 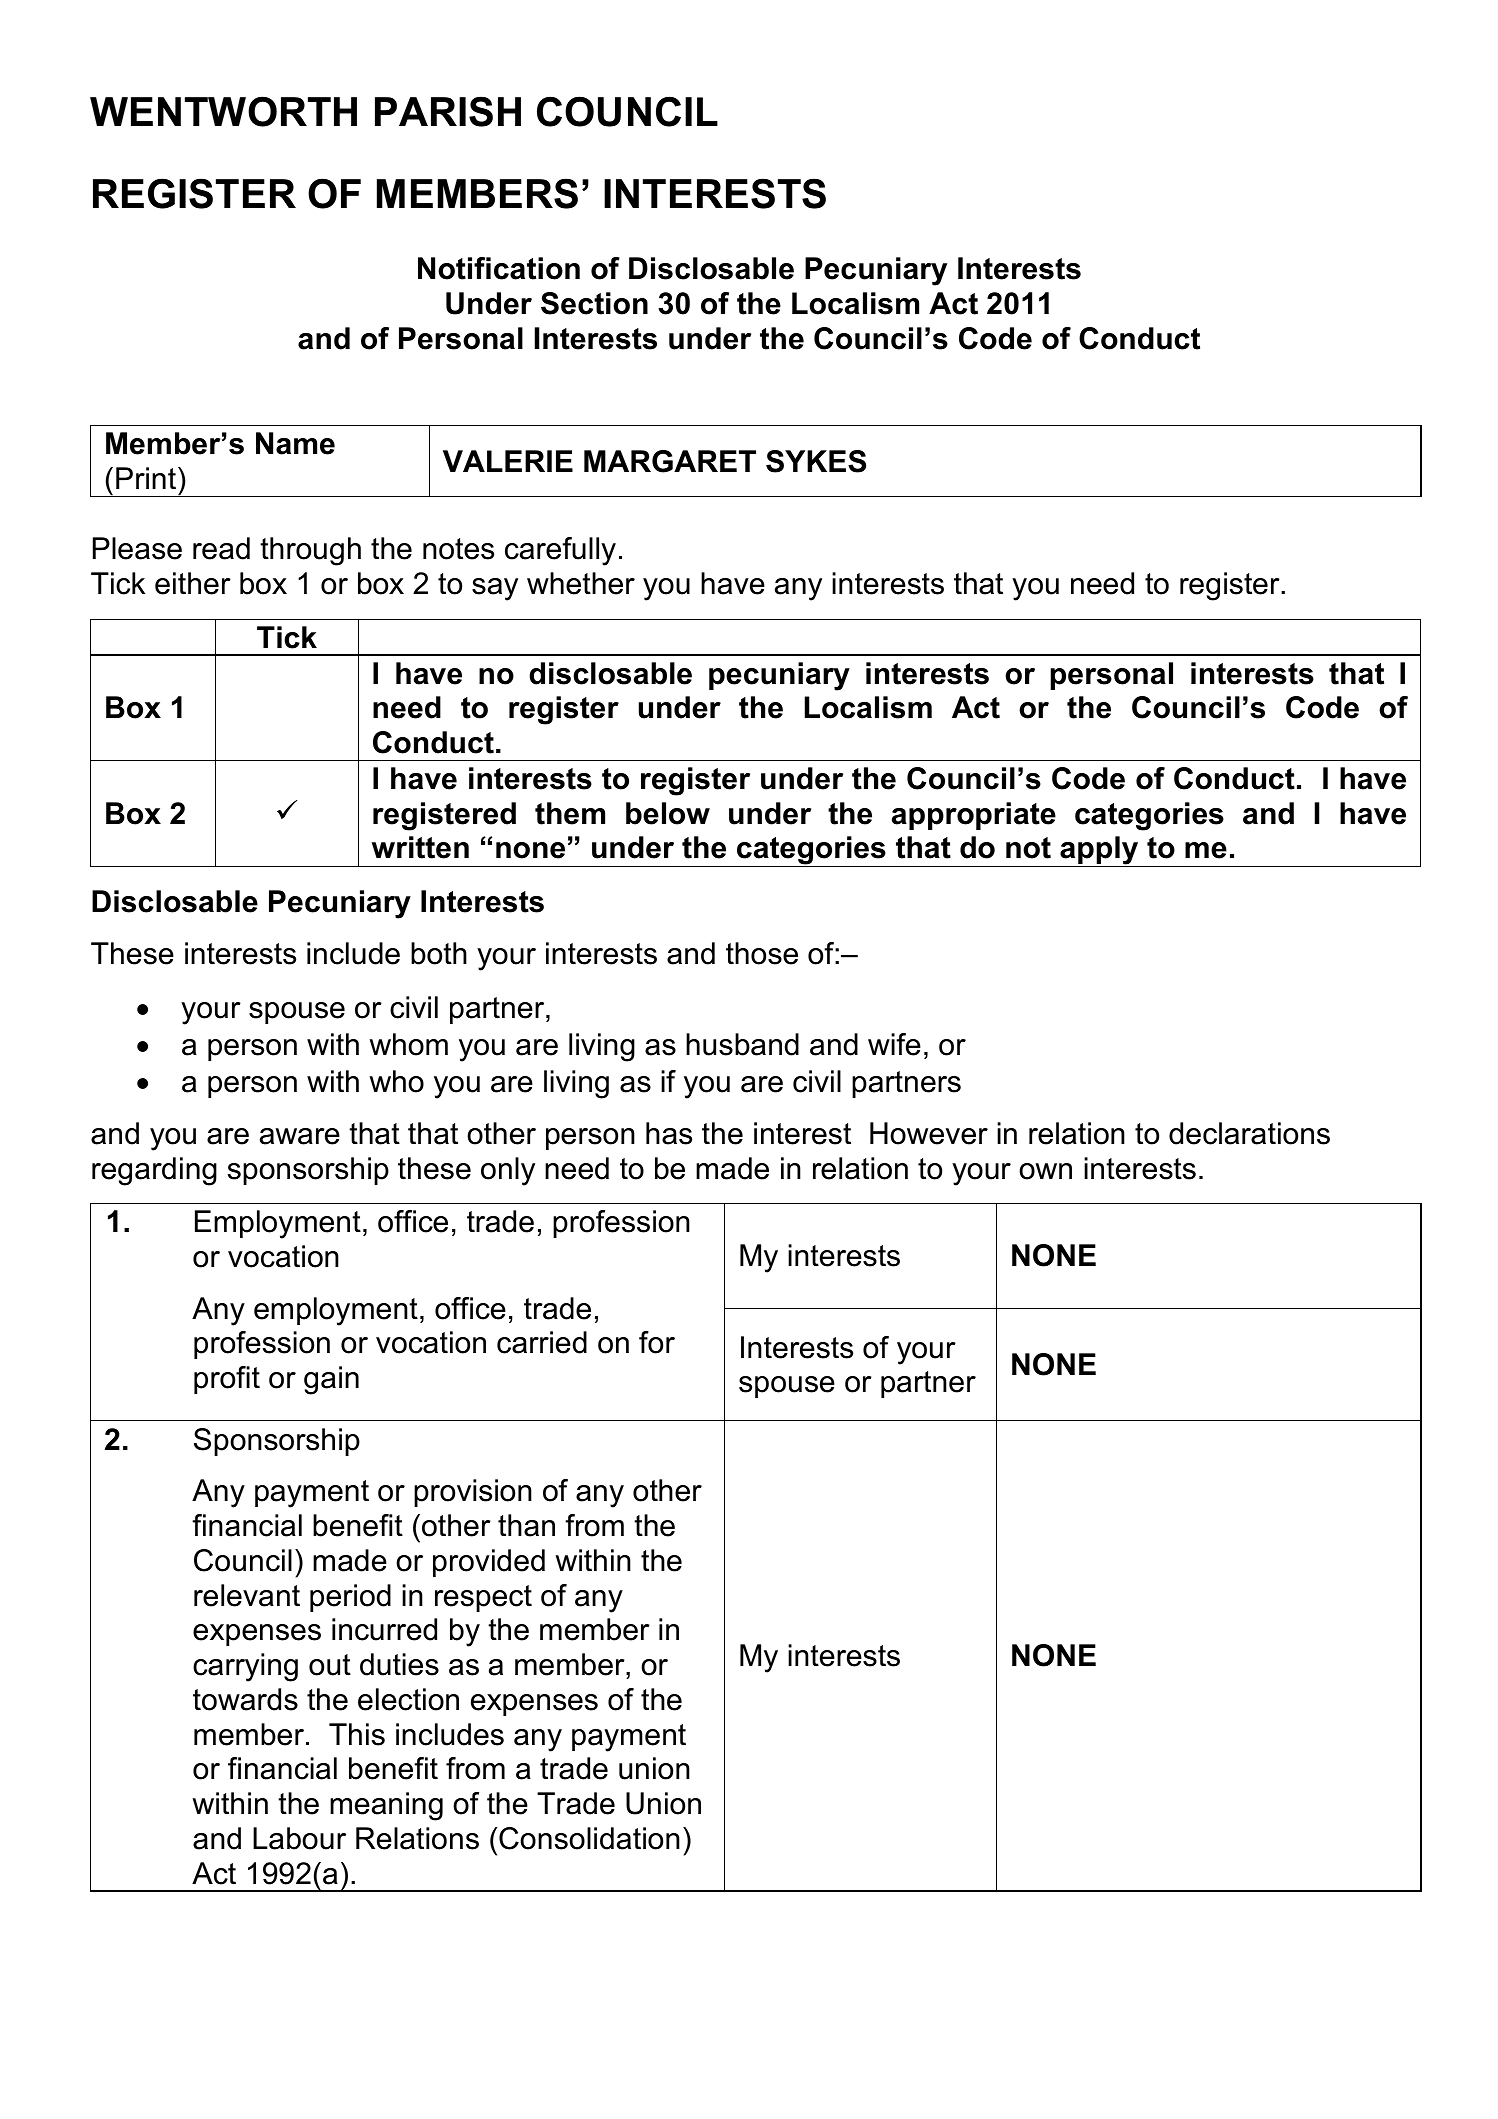 I want to click on Labour, so click(x=299, y=1838).
